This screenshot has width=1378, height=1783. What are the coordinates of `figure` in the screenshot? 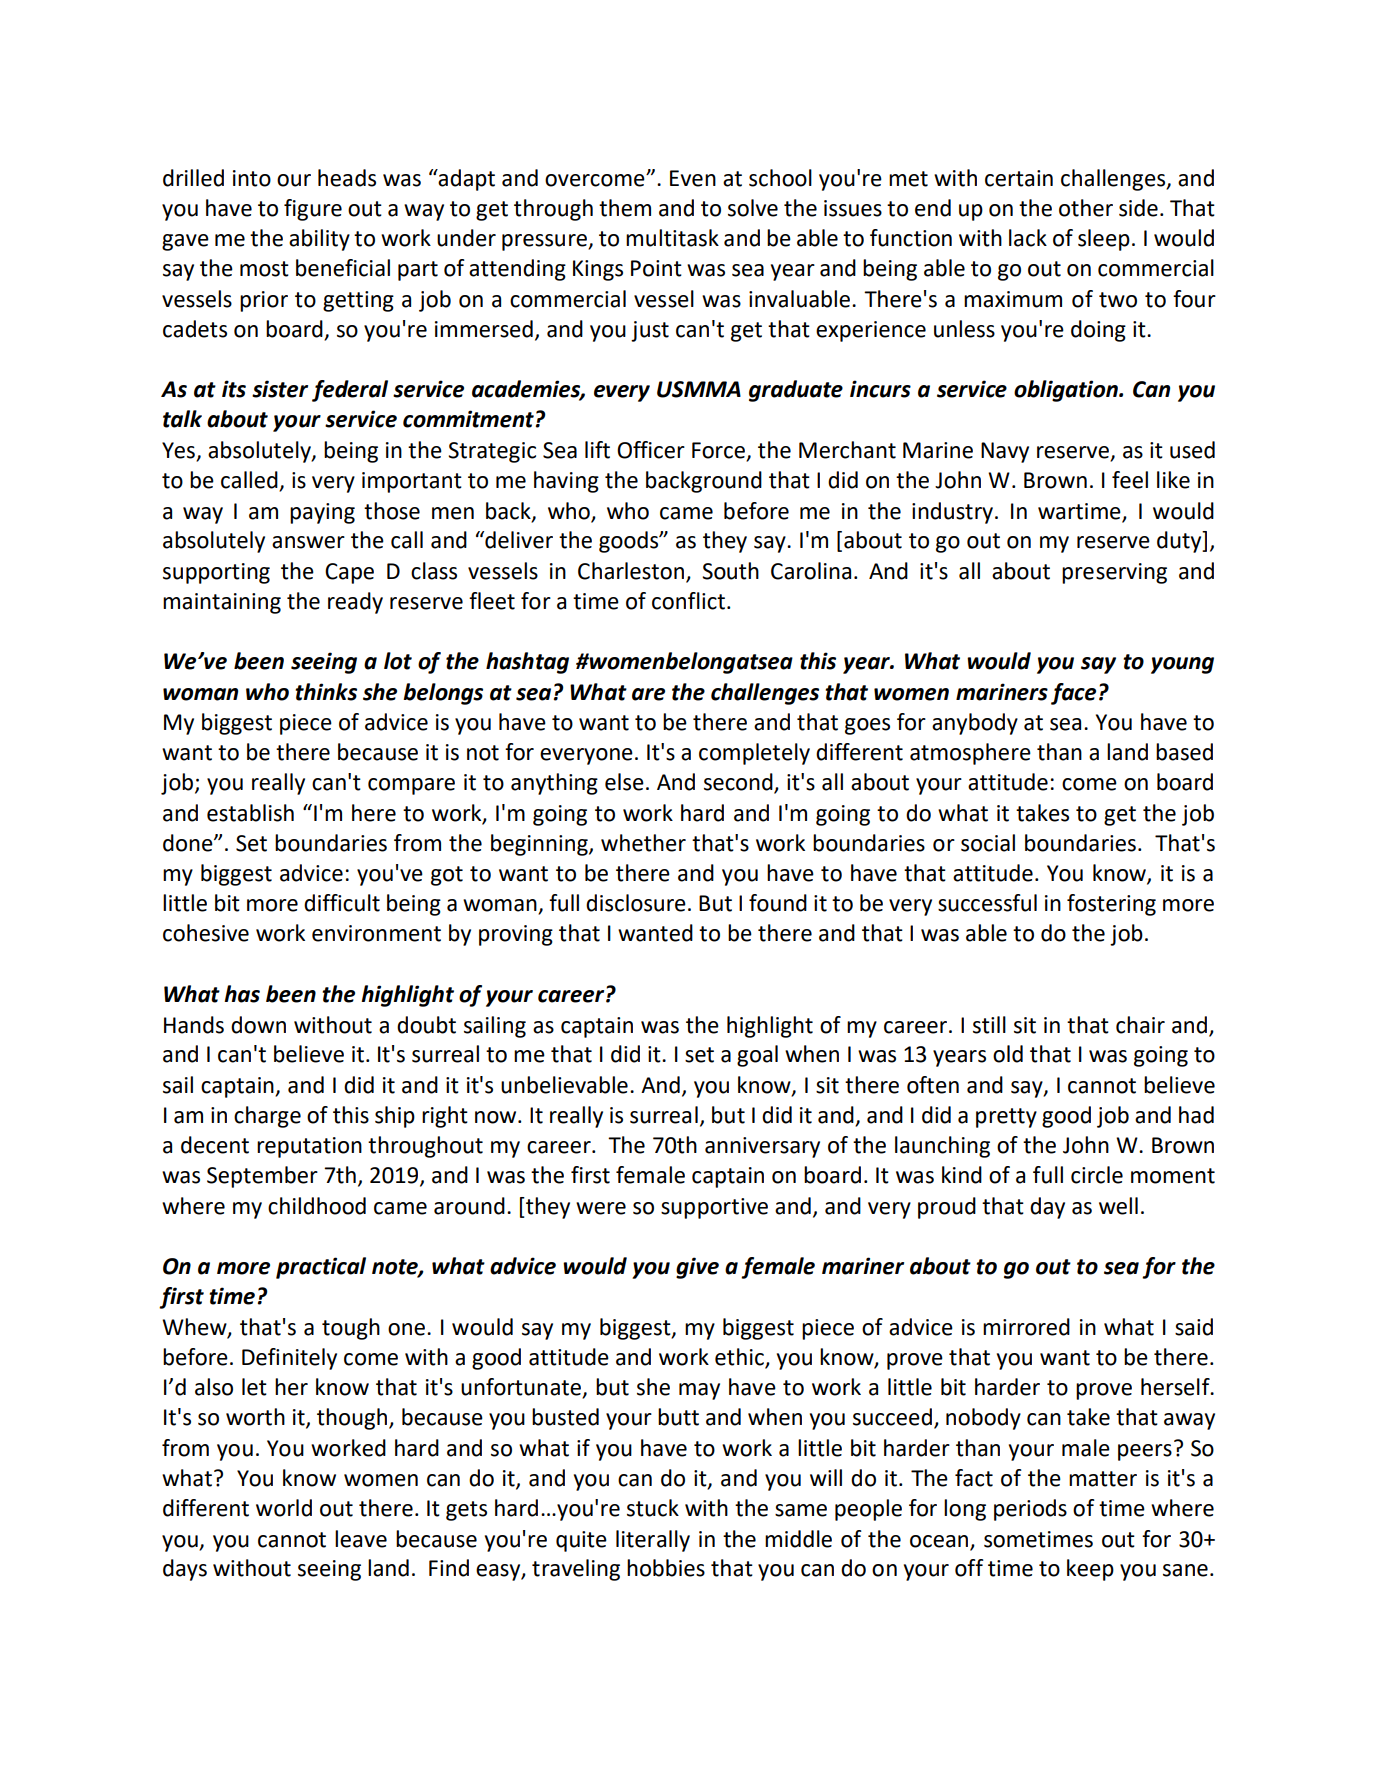 It's located at (313, 210).
